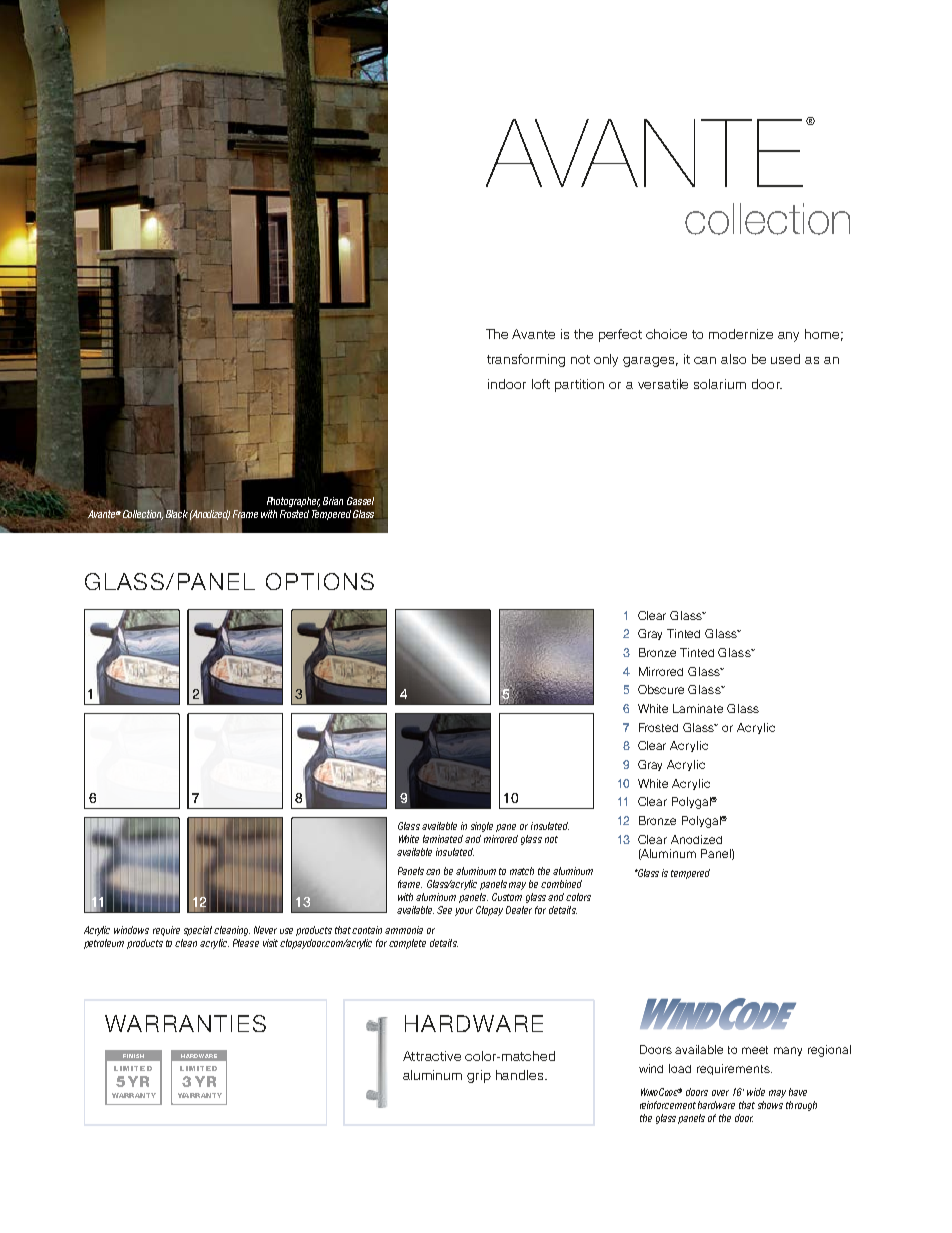  Describe the element at coordinates (507, 897) in the document. I see `Custom` at that location.
